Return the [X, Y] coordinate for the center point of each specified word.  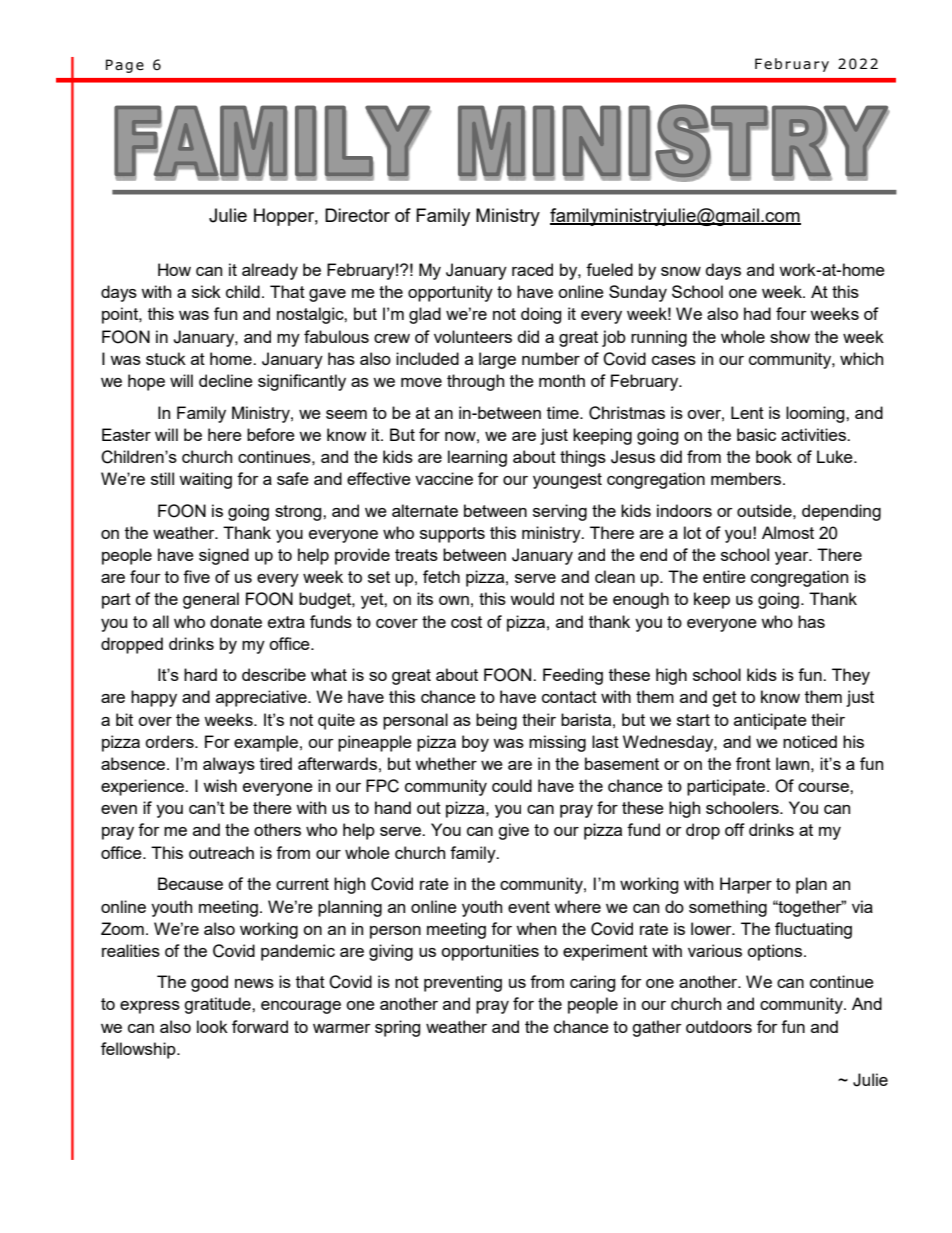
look [212, 1026]
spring [398, 1028]
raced [532, 269]
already [270, 271]
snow [681, 271]
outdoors [719, 1026]
